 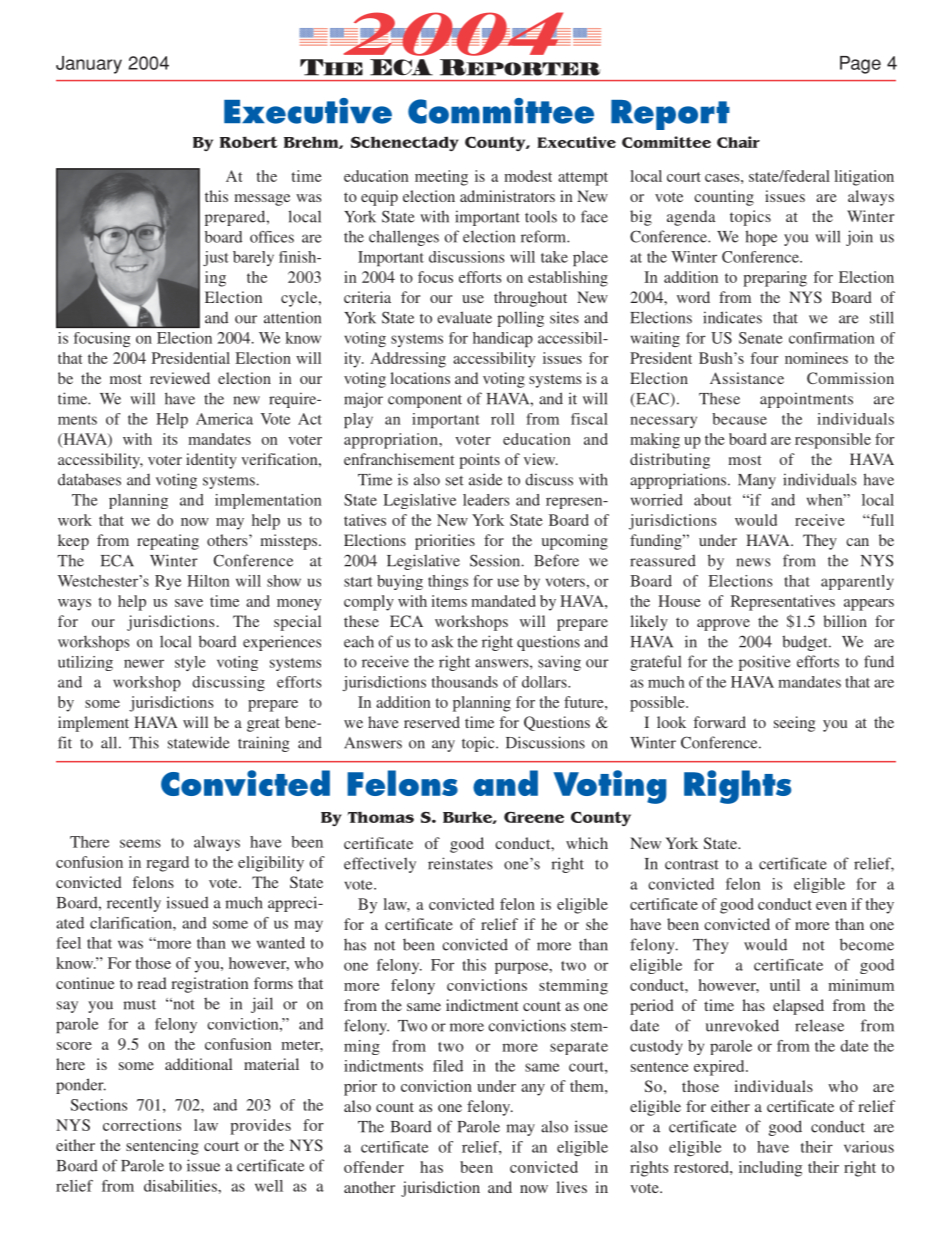 What do you see at coordinates (89, 65) in the screenshot?
I see `January` at bounding box center [89, 65].
